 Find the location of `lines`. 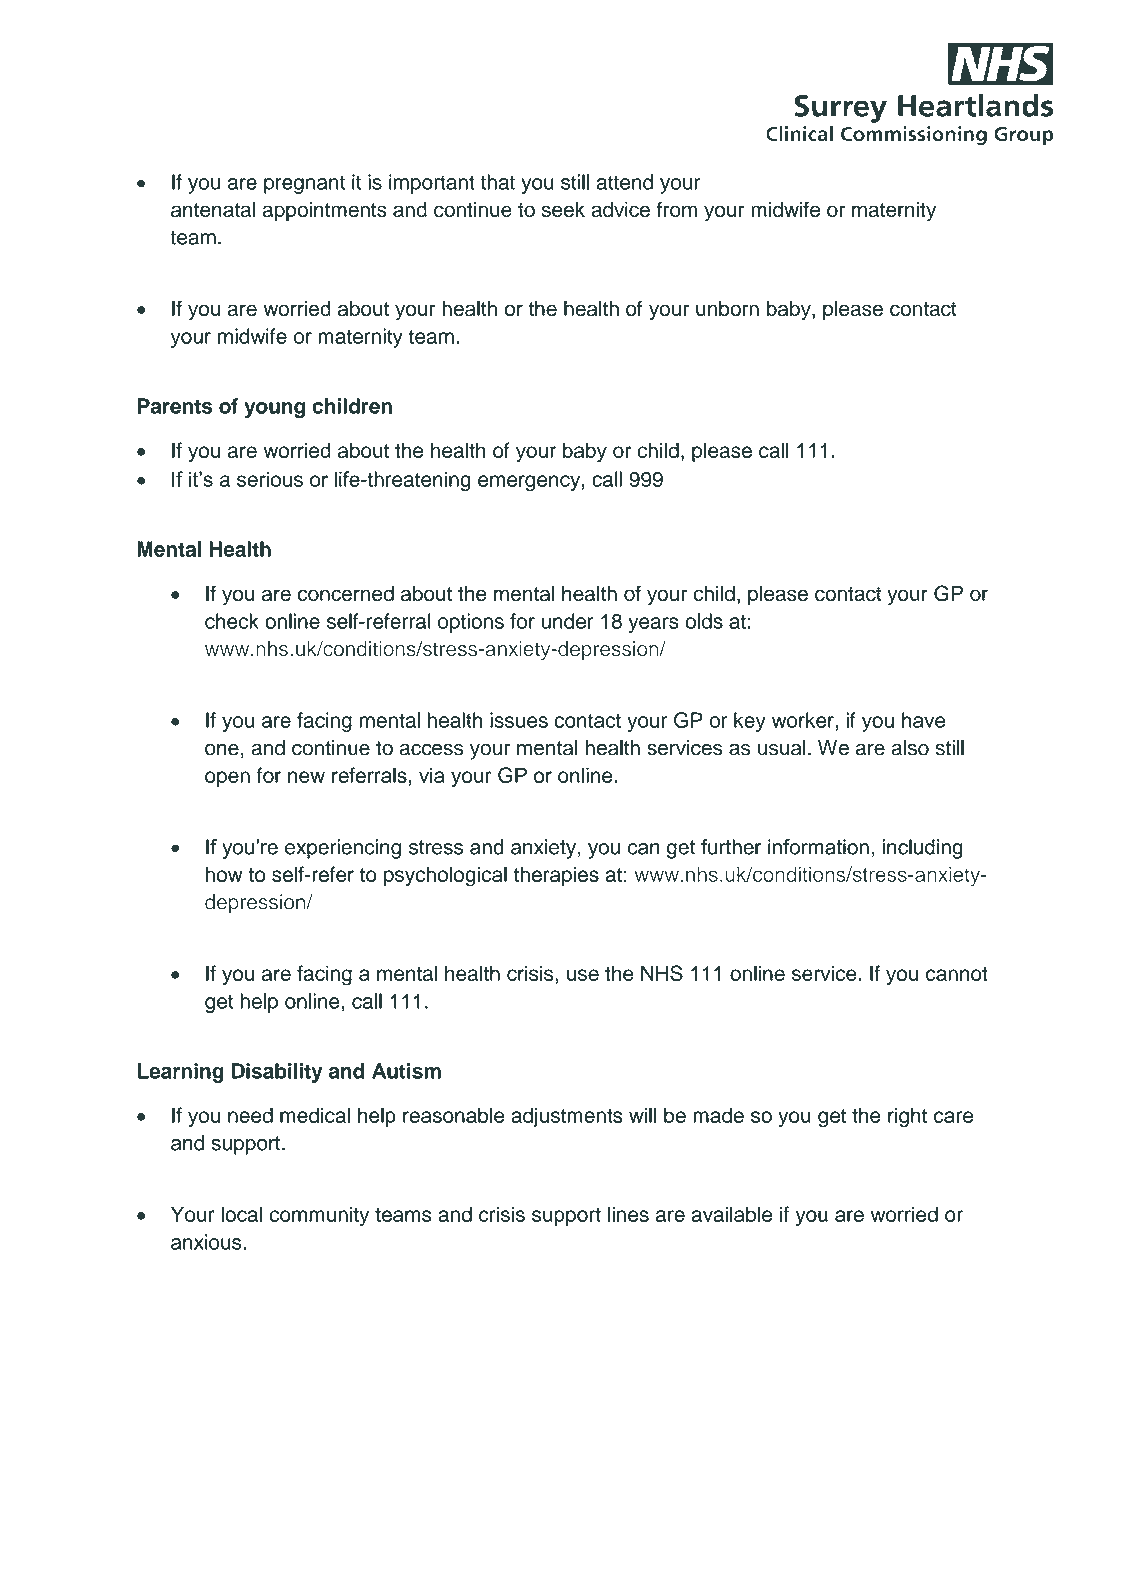

lines is located at coordinates (628, 1214).
